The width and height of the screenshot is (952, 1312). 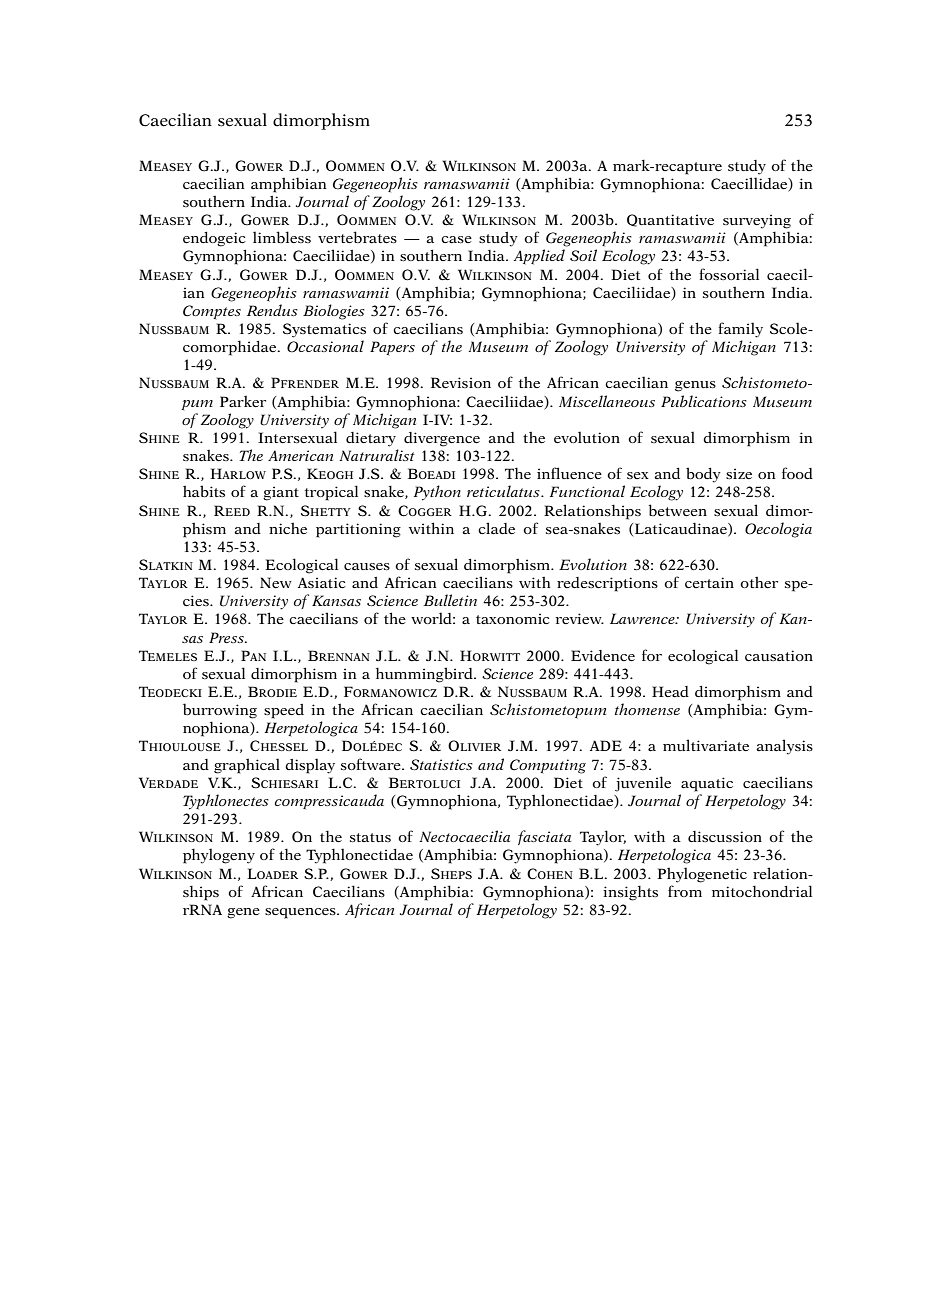 What do you see at coordinates (456, 239) in the screenshot?
I see `case` at bounding box center [456, 239].
